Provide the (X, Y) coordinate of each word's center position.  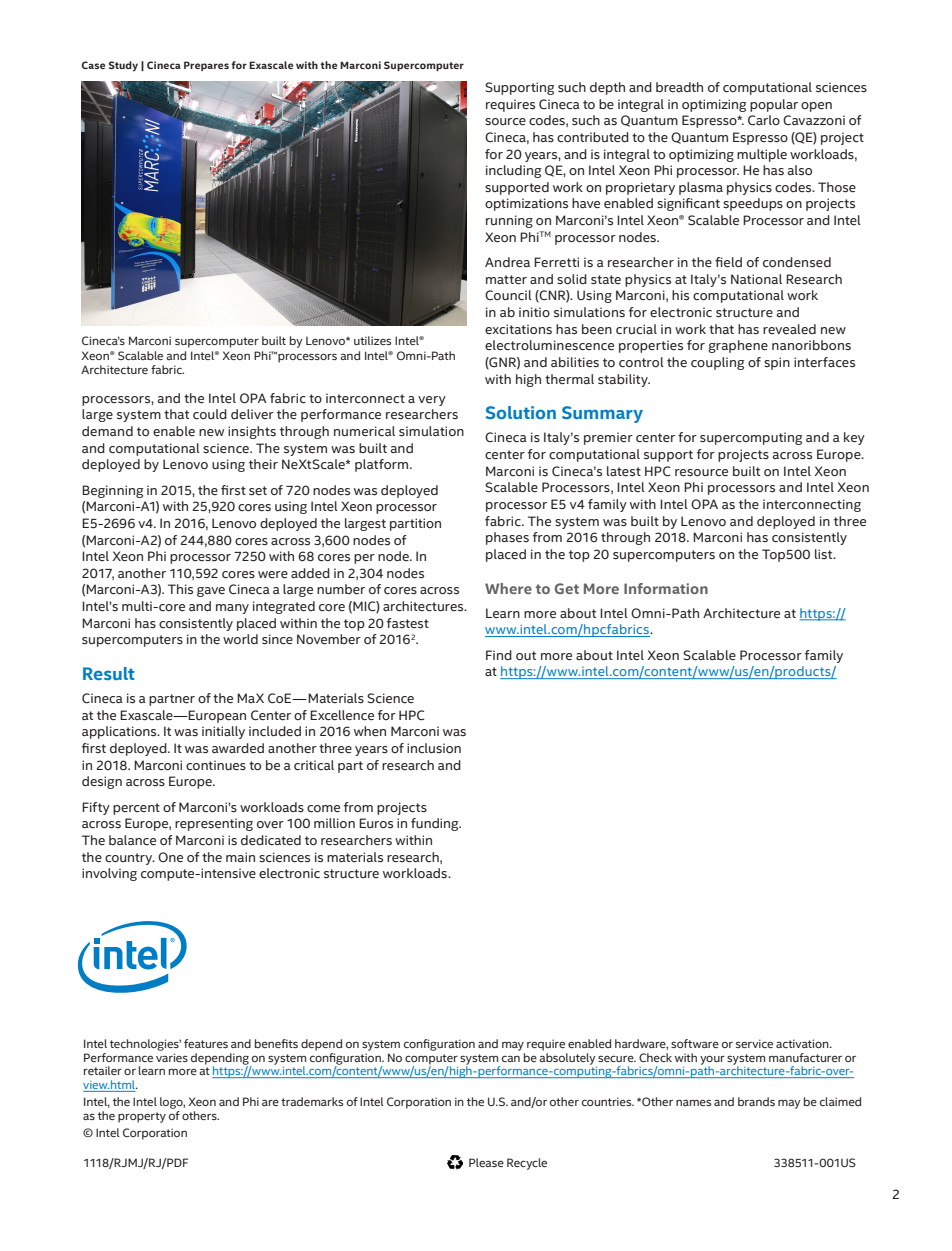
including (513, 171)
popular (774, 105)
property (142, 1117)
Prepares (206, 66)
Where (508, 588)
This (180, 589)
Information (666, 588)
